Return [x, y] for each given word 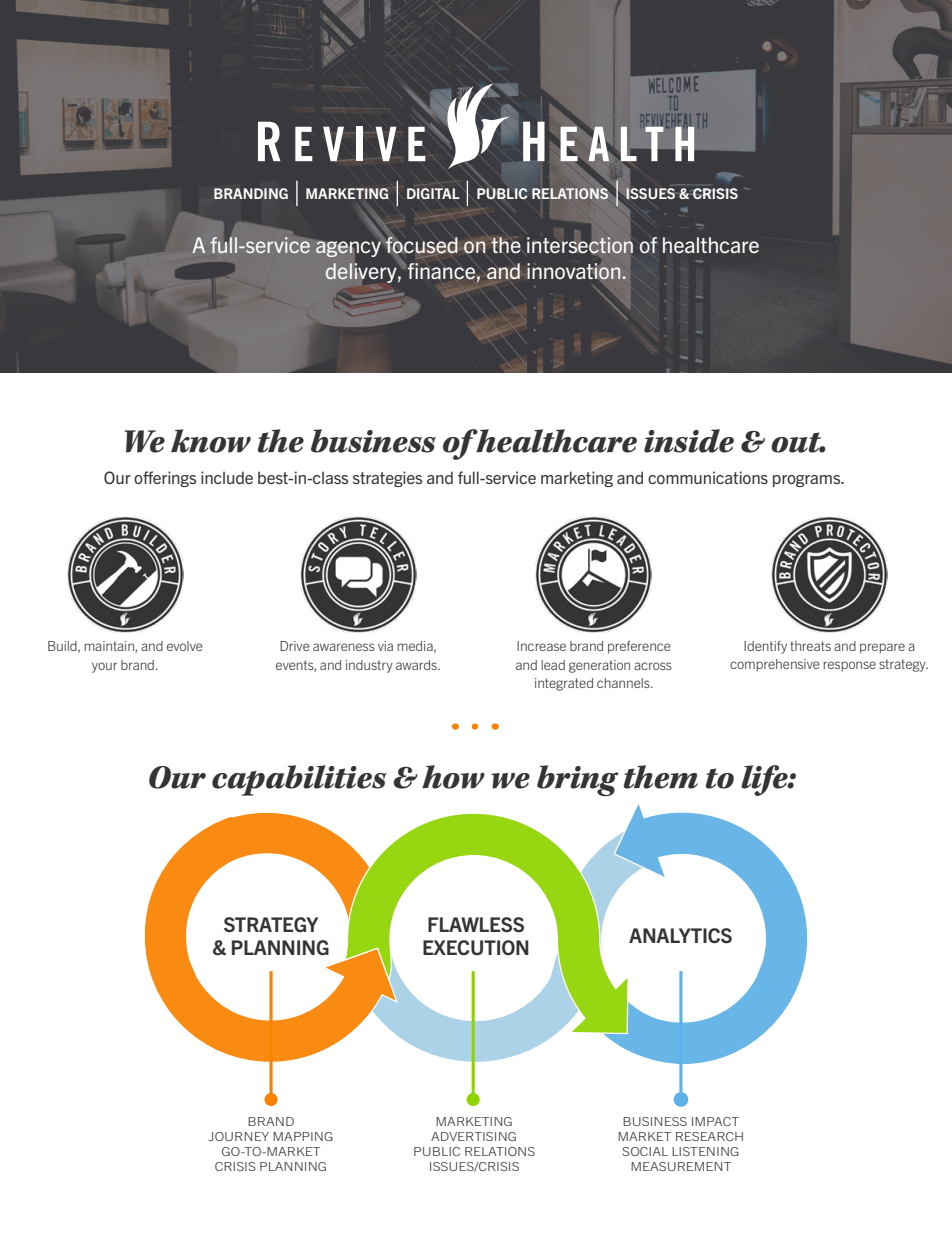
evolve [185, 646]
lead [553, 665]
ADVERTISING [473, 1136]
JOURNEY [239, 1136]
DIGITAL [433, 193]
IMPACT [715, 1121]
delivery [362, 273]
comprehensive [775, 665]
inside [689, 441]
